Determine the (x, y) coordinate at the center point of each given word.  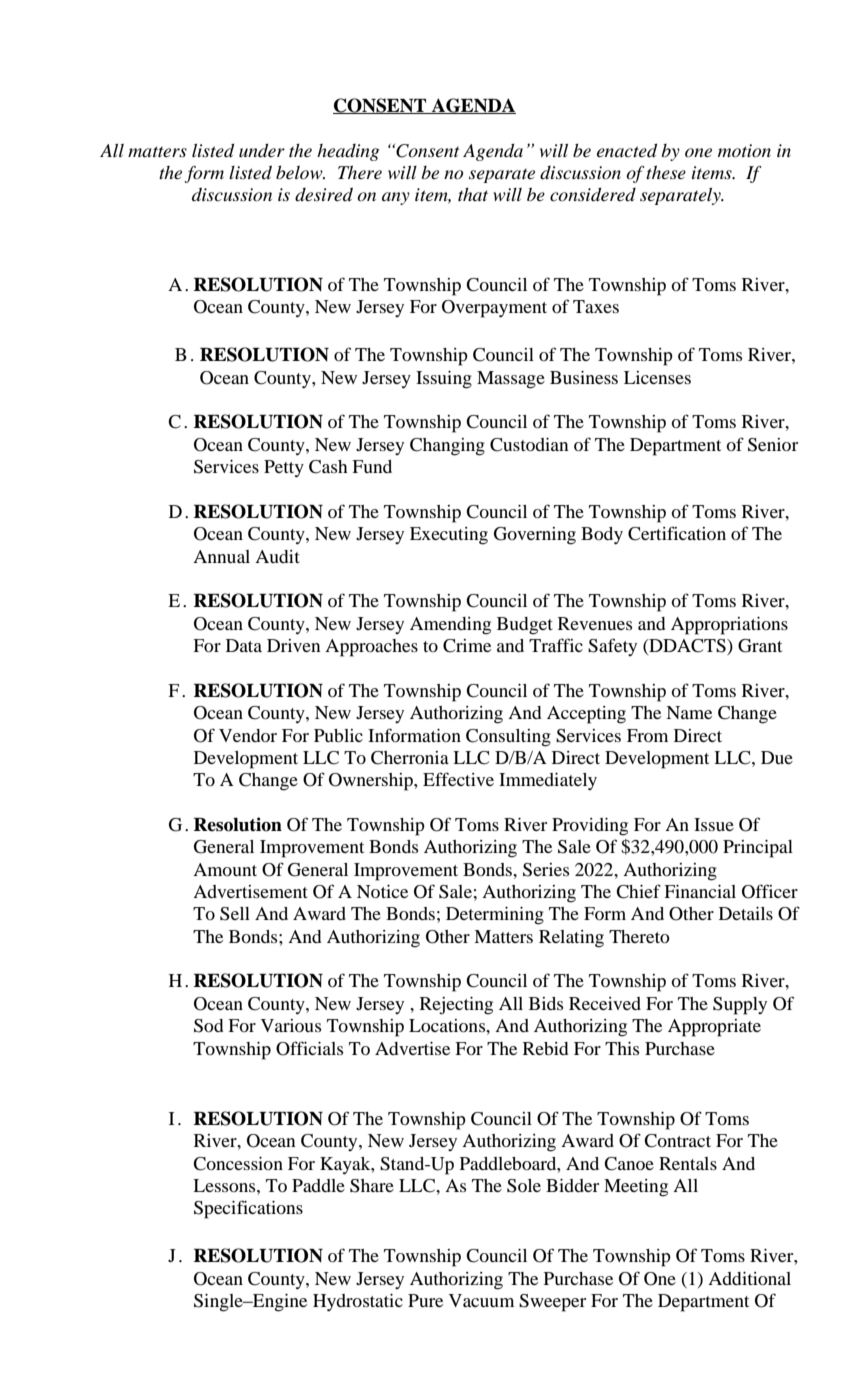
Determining (495, 916)
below (300, 172)
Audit (277, 556)
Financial (700, 891)
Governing (535, 536)
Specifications (248, 1209)
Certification (677, 533)
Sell (235, 914)
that (473, 194)
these (666, 173)
